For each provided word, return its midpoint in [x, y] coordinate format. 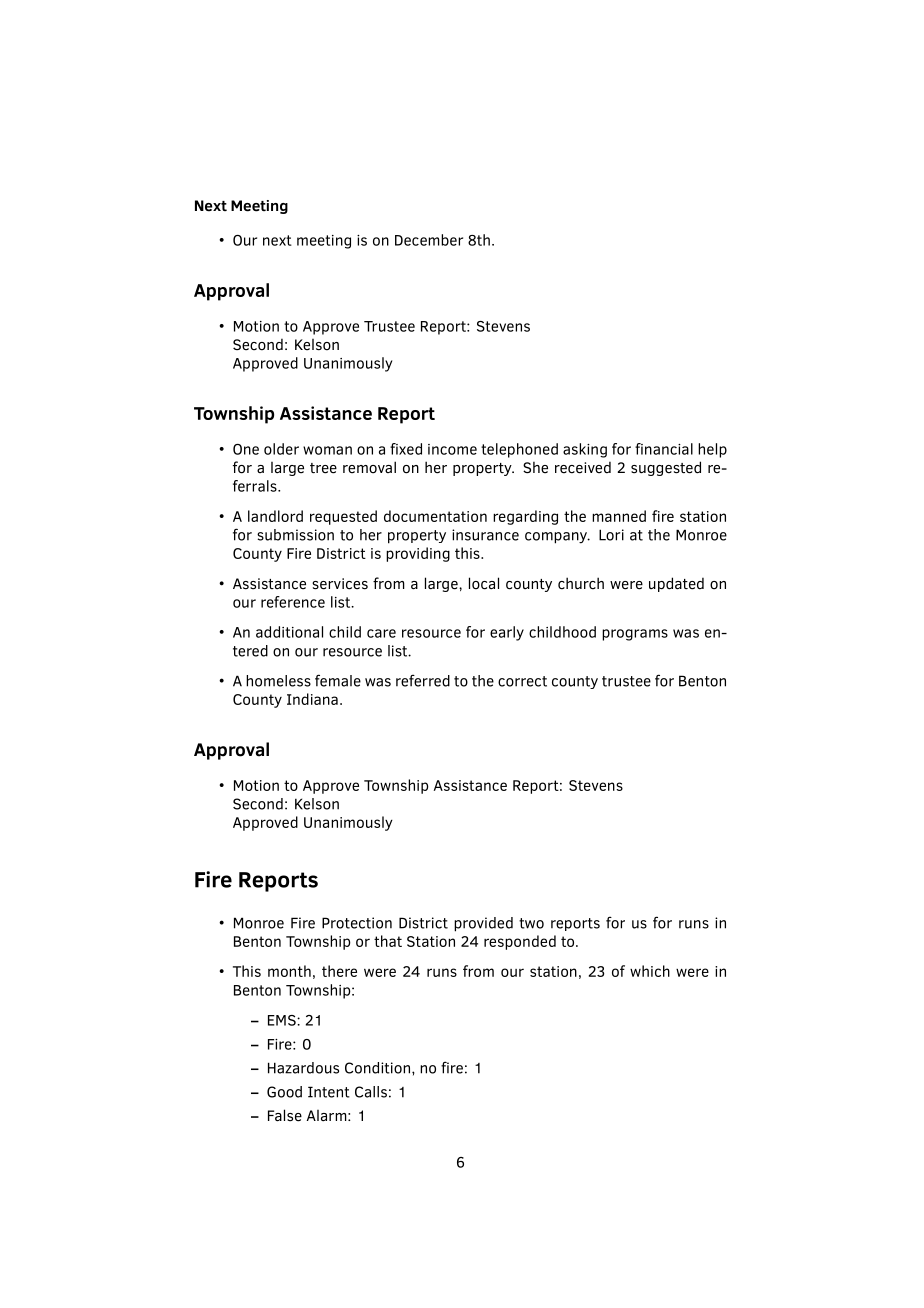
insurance [485, 535]
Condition [377, 1068]
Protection [357, 923]
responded [520, 942]
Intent [329, 1092]
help [712, 450]
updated [676, 584]
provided [483, 924]
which [650, 971]
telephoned [519, 450]
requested [343, 517]
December [429, 240]
